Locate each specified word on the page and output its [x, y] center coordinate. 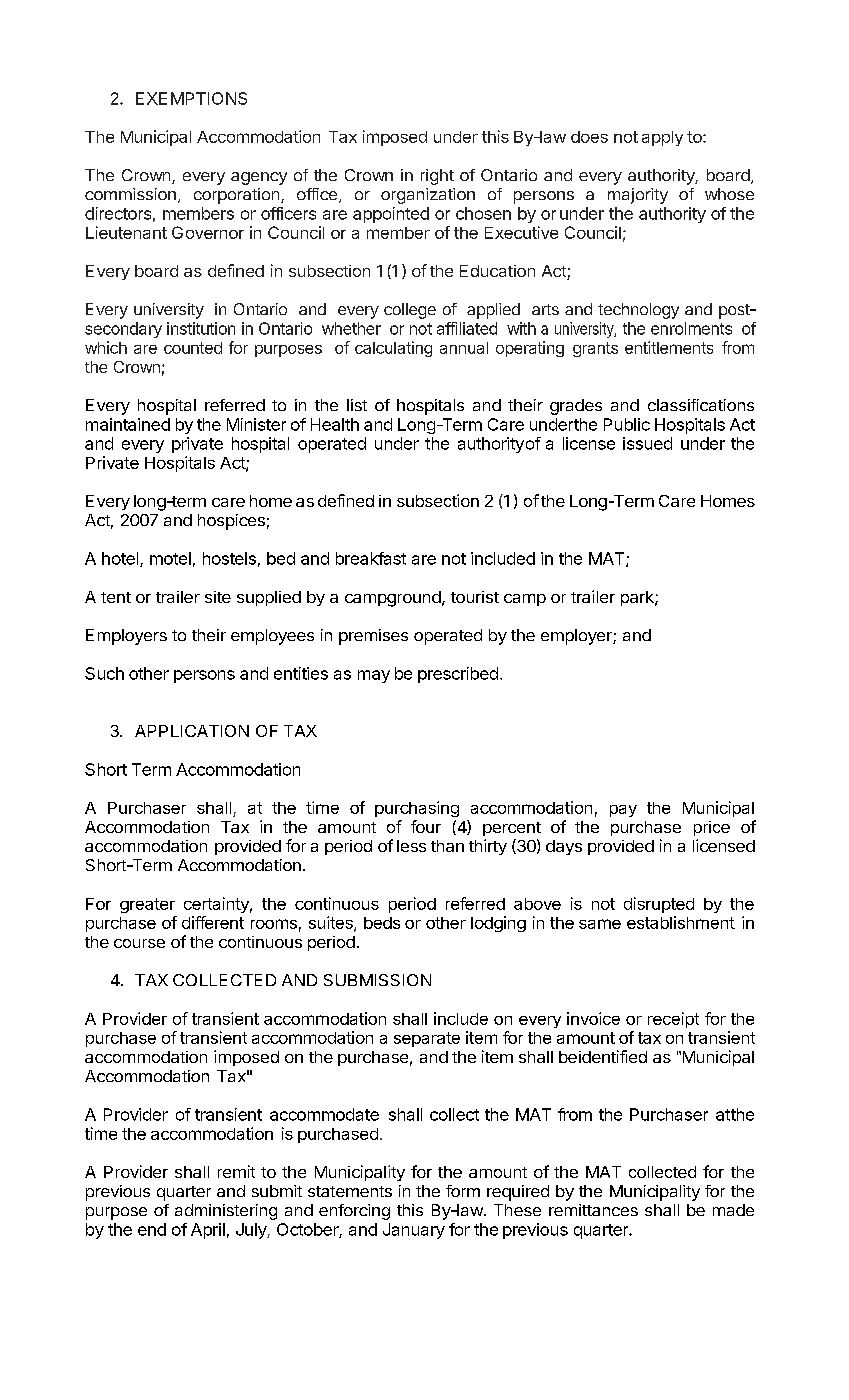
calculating [393, 349]
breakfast [371, 558]
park [638, 598]
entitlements [669, 347]
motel [170, 558]
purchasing [417, 809]
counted [193, 348]
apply [662, 138]
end [152, 1229]
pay [623, 811]
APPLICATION [192, 731]
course [139, 943]
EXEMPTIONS [191, 98]
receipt [673, 1020]
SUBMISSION [377, 980]
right [437, 177]
